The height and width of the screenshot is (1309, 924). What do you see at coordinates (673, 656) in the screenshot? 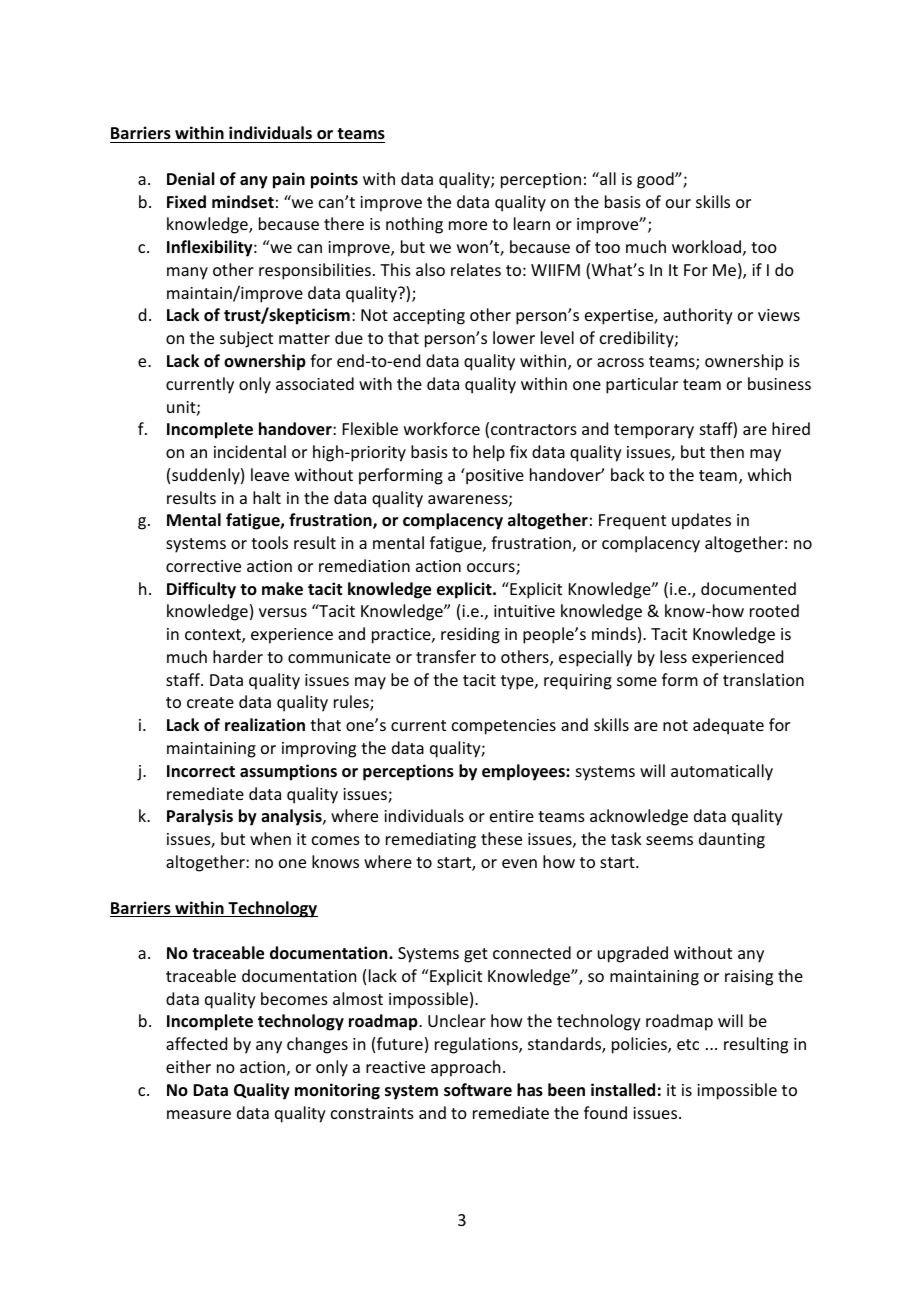
I see `less` at bounding box center [673, 656].
